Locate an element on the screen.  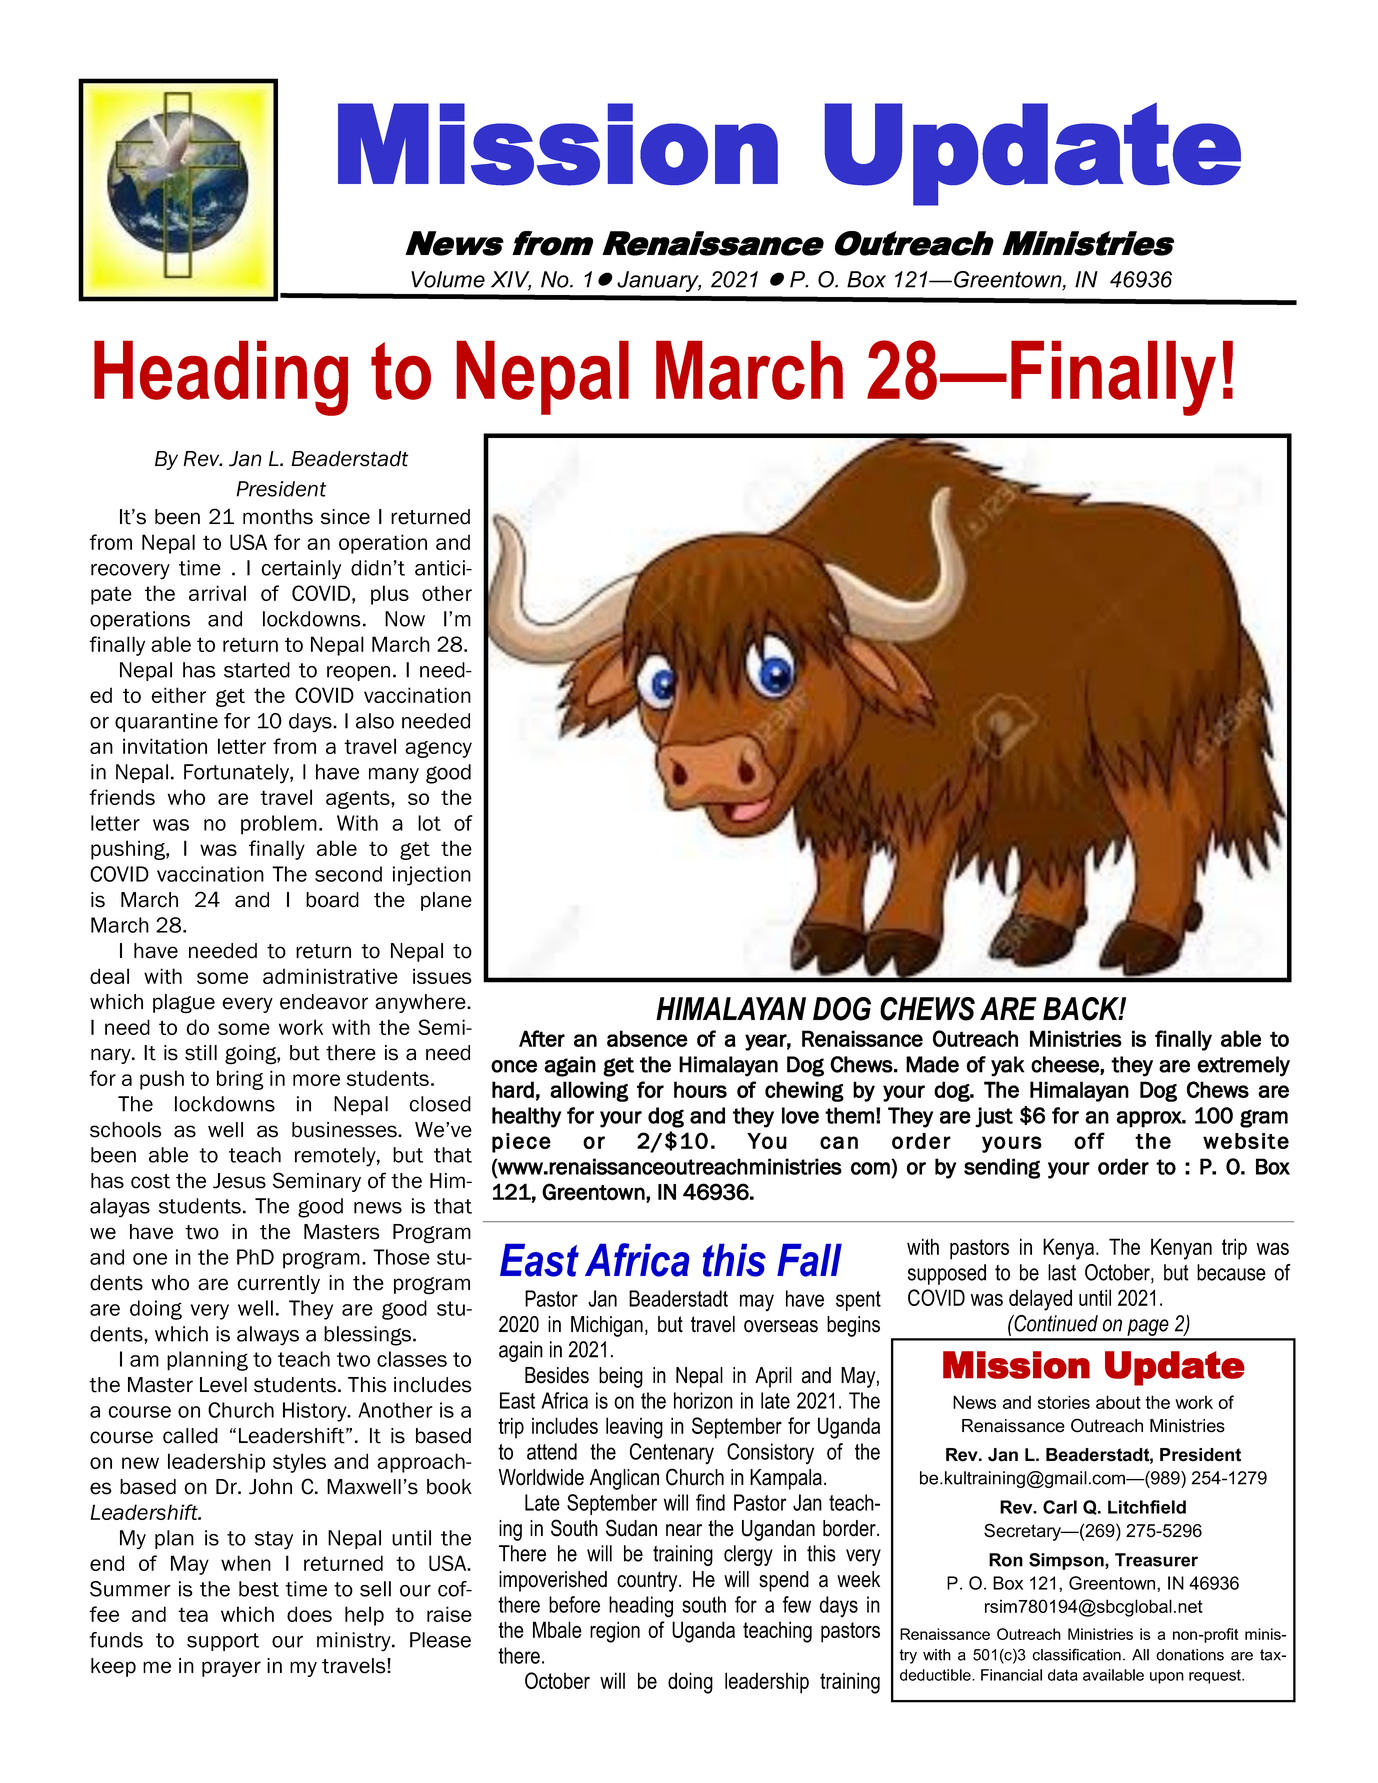
since is located at coordinates (345, 517).
